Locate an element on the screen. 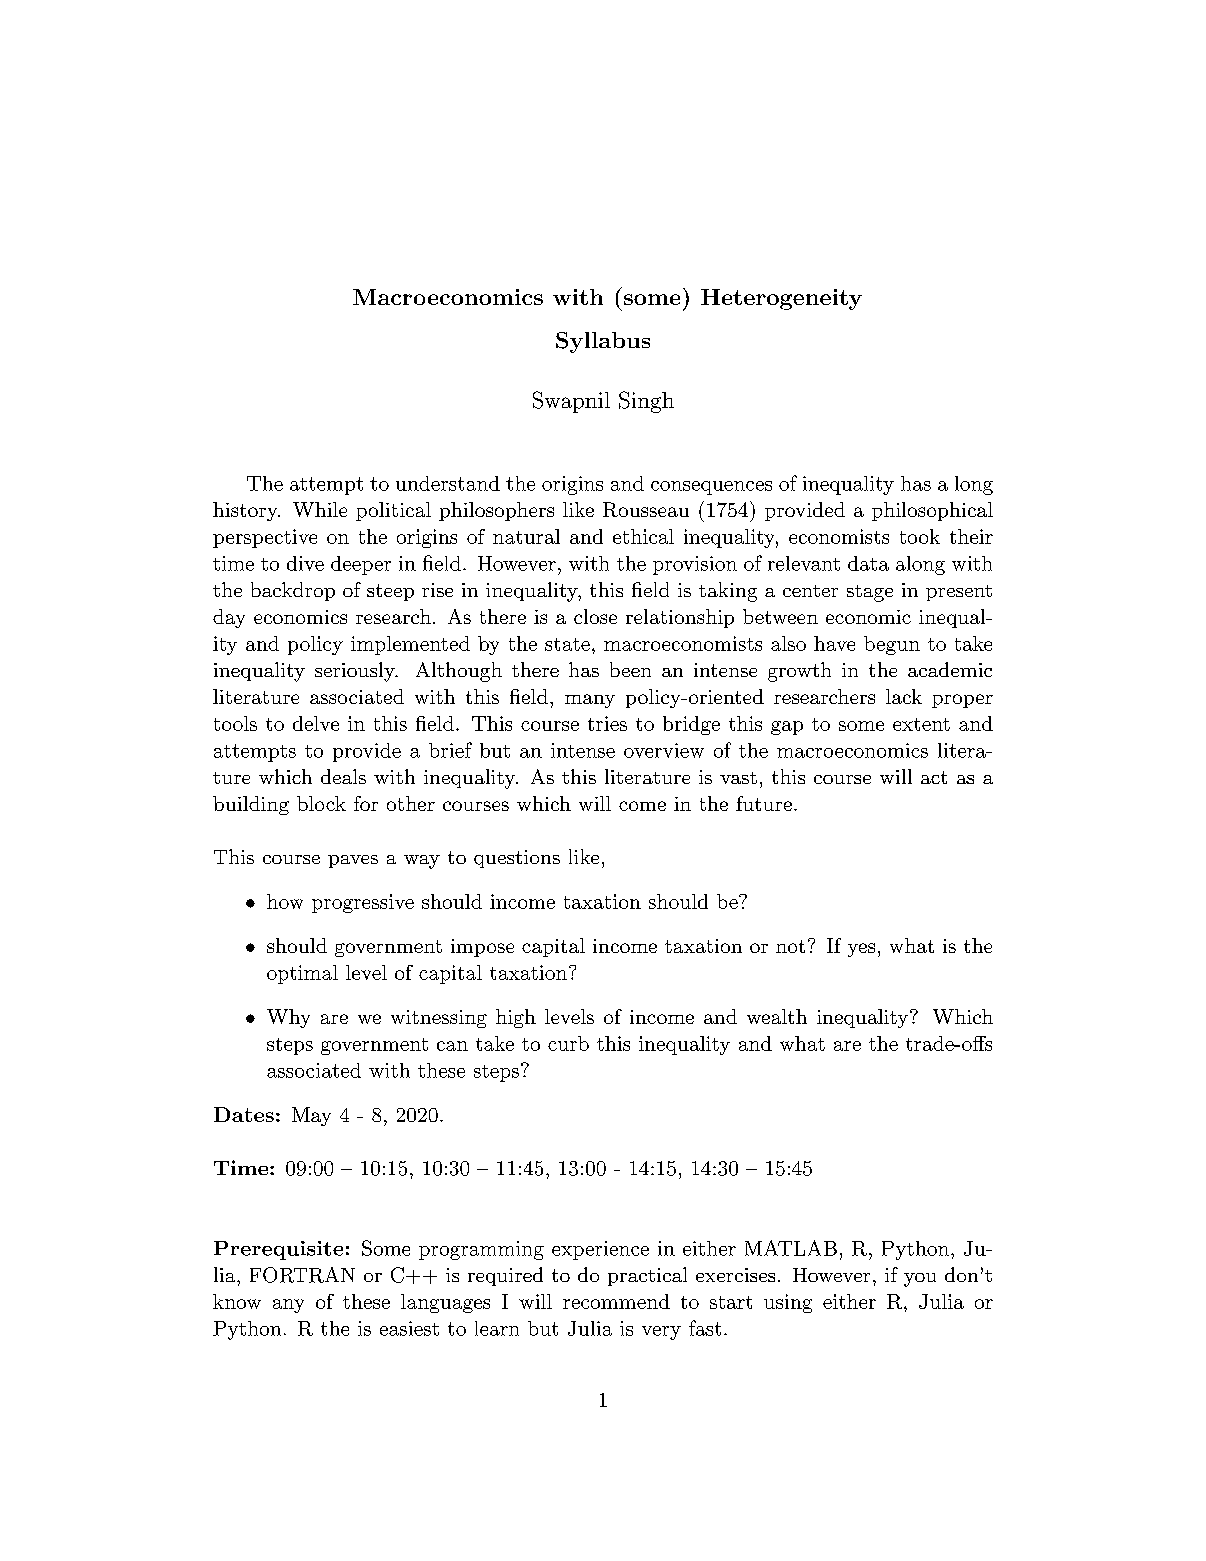 The width and height of the screenshot is (1206, 1561). May is located at coordinates (311, 1116).
